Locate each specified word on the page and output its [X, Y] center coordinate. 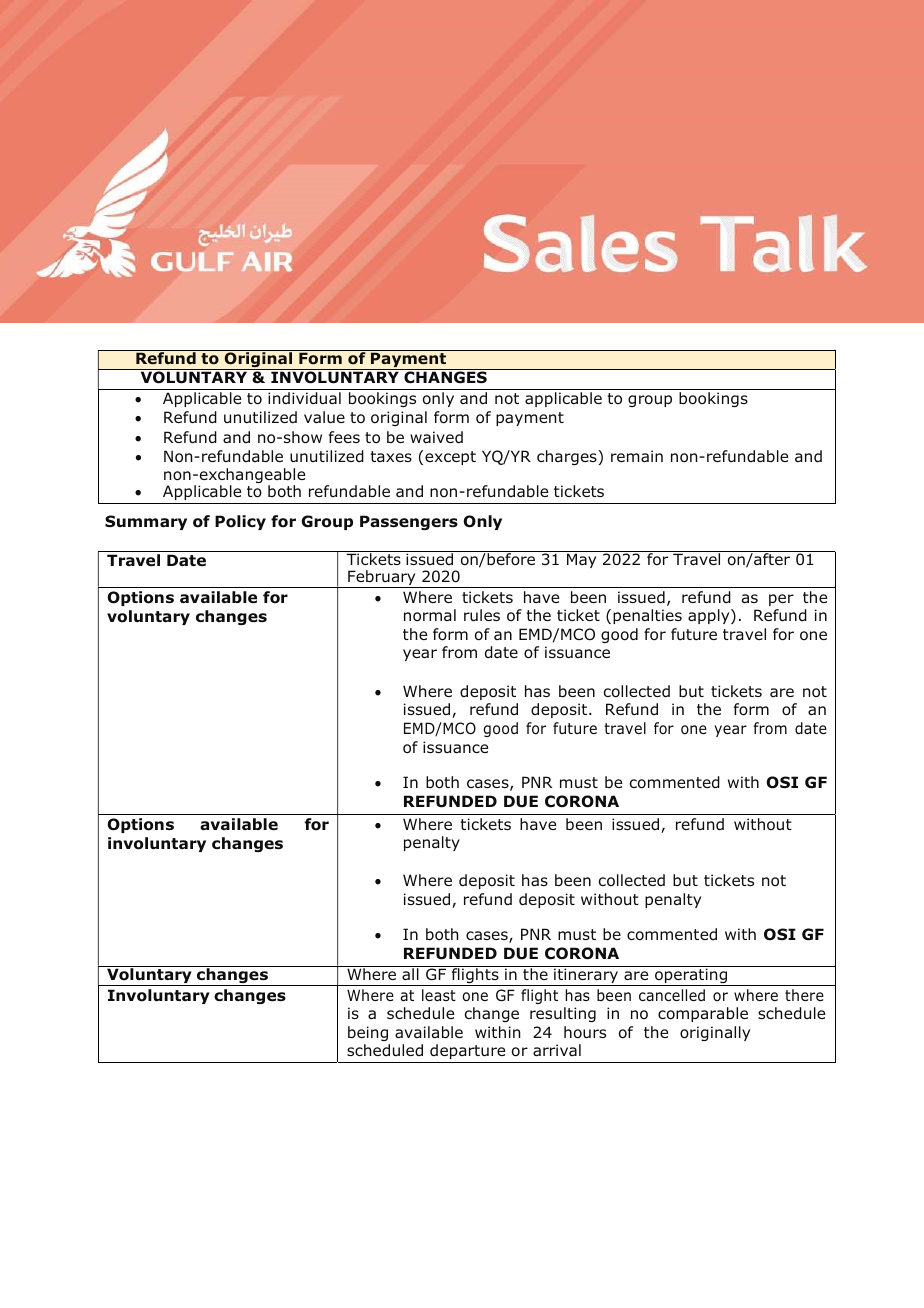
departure [467, 1051]
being [368, 1033]
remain [637, 456]
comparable [703, 1014]
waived [436, 437]
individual [304, 398]
